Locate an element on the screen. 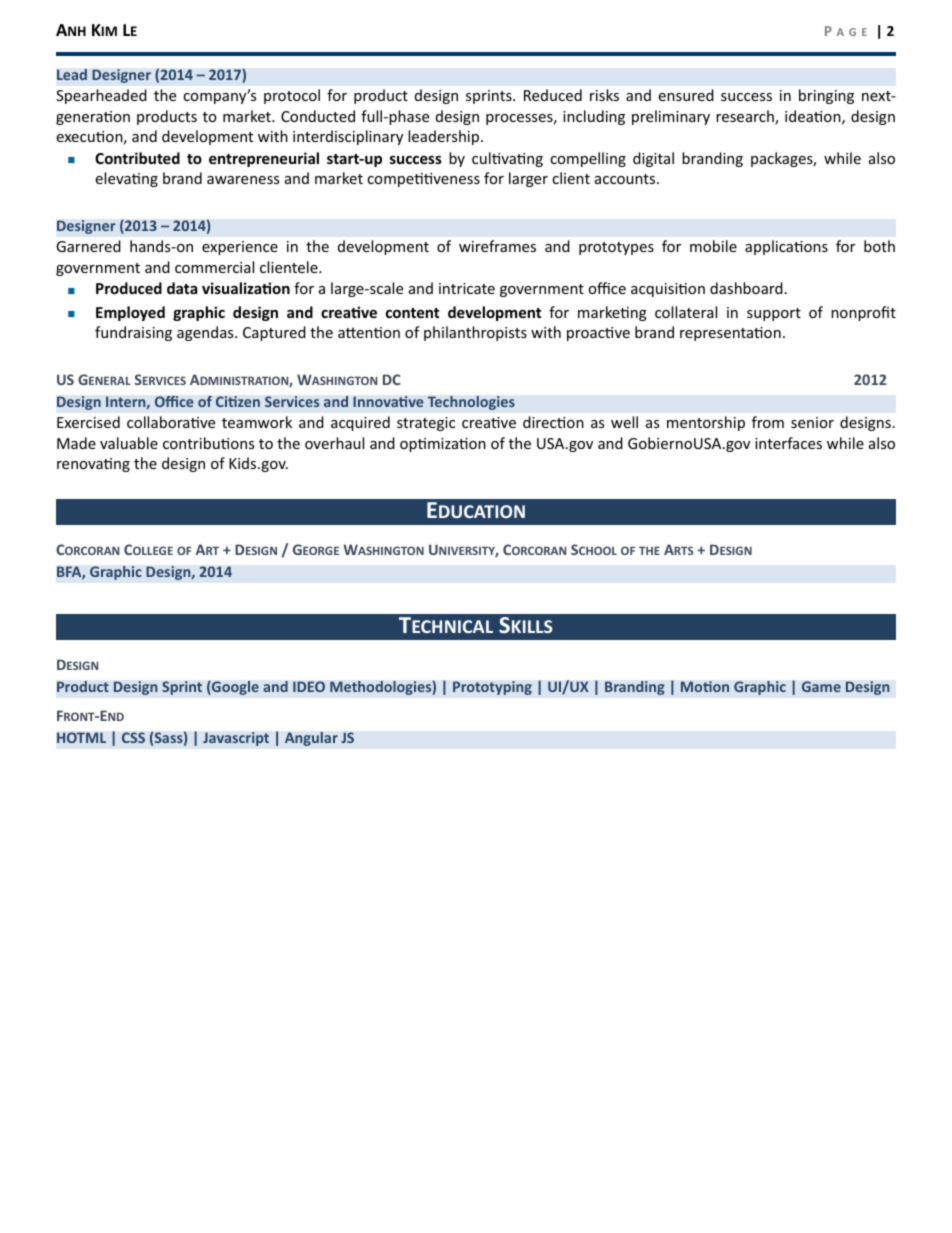 This screenshot has height=1233, width=952. Prototyping is located at coordinates (492, 688).
